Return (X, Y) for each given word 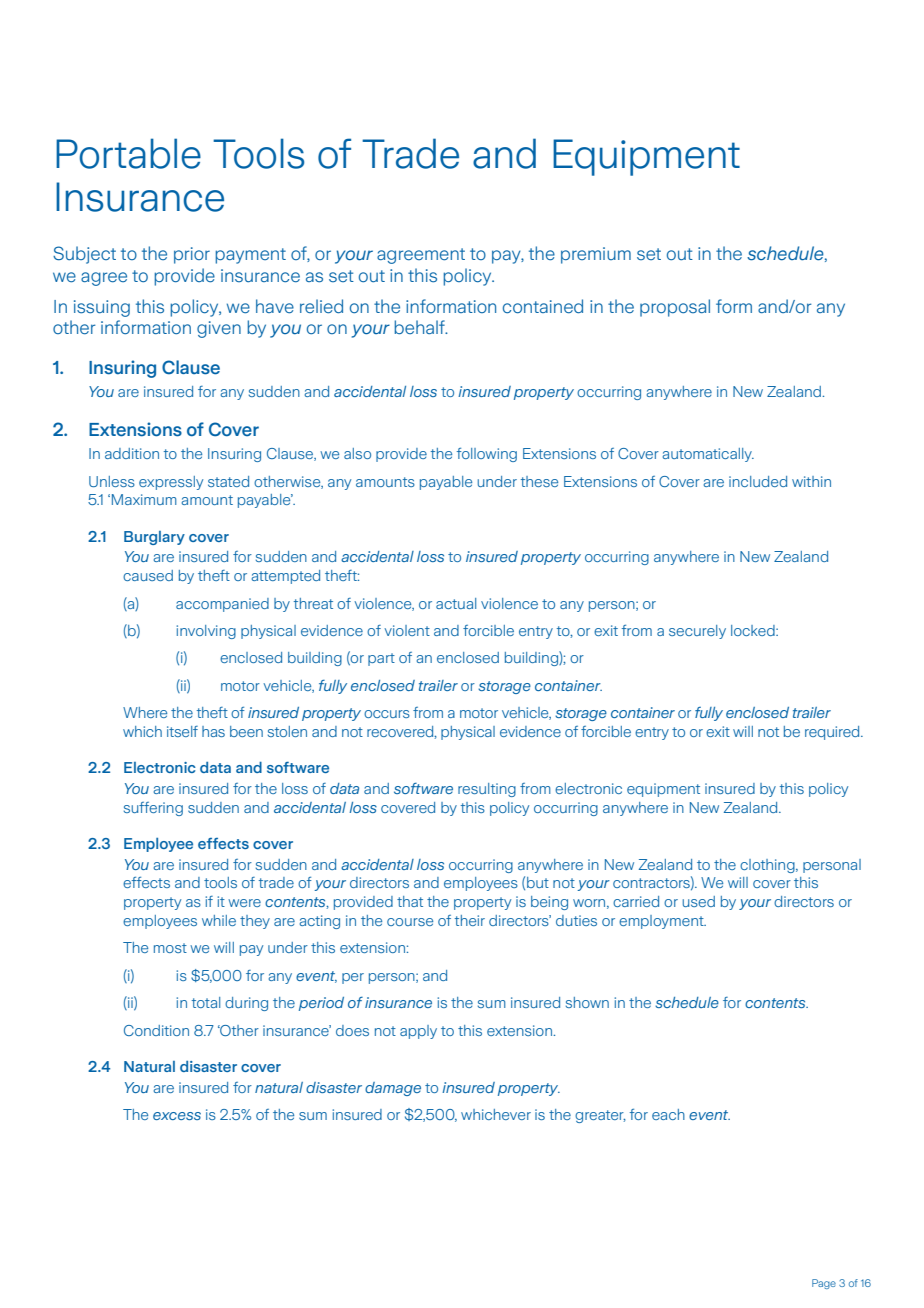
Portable (128, 153)
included (758, 481)
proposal (675, 308)
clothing (768, 866)
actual (456, 603)
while (219, 920)
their (470, 920)
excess (177, 1116)
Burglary (154, 538)
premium (596, 255)
